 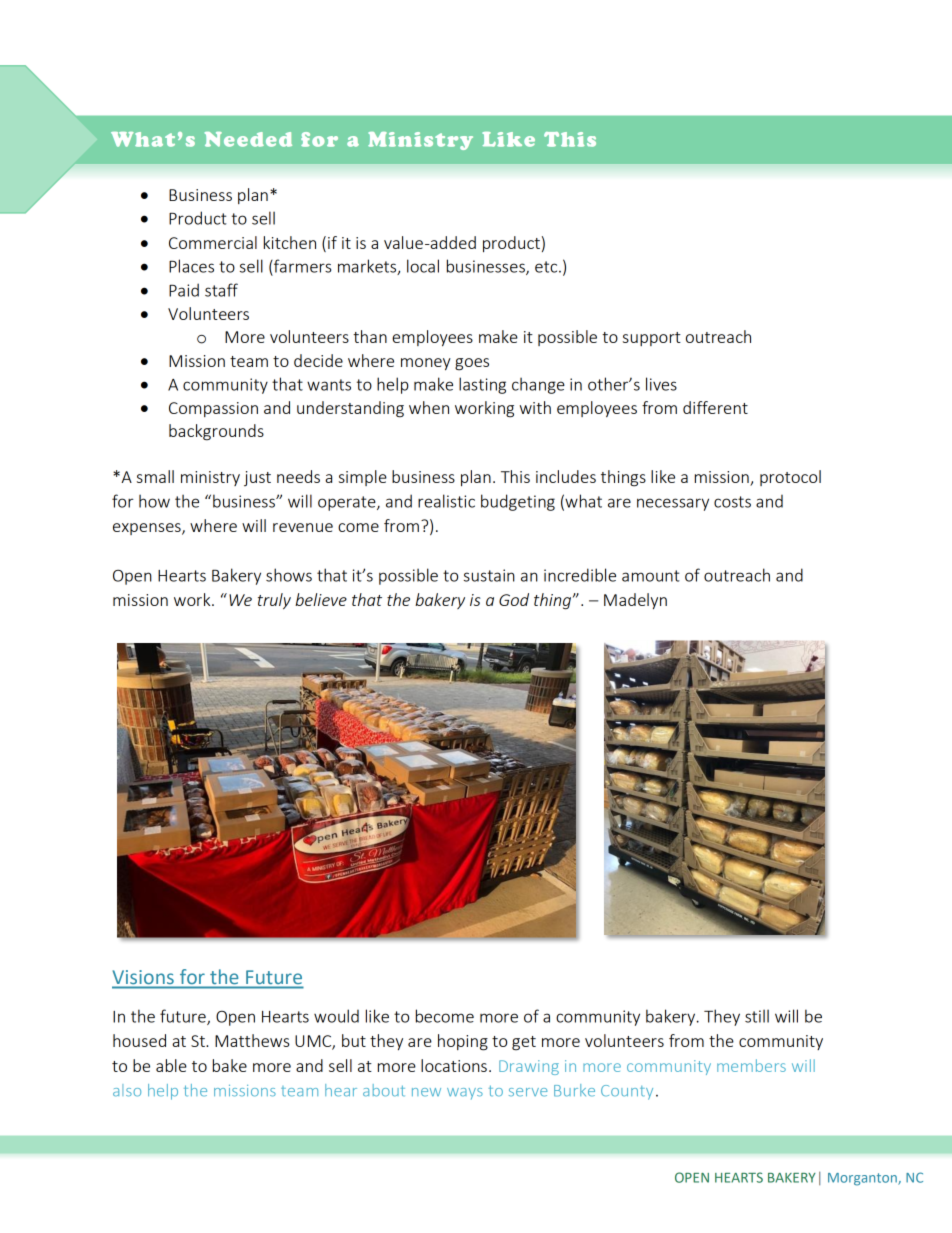 What do you see at coordinates (274, 601) in the screenshot?
I see `truly` at bounding box center [274, 601].
